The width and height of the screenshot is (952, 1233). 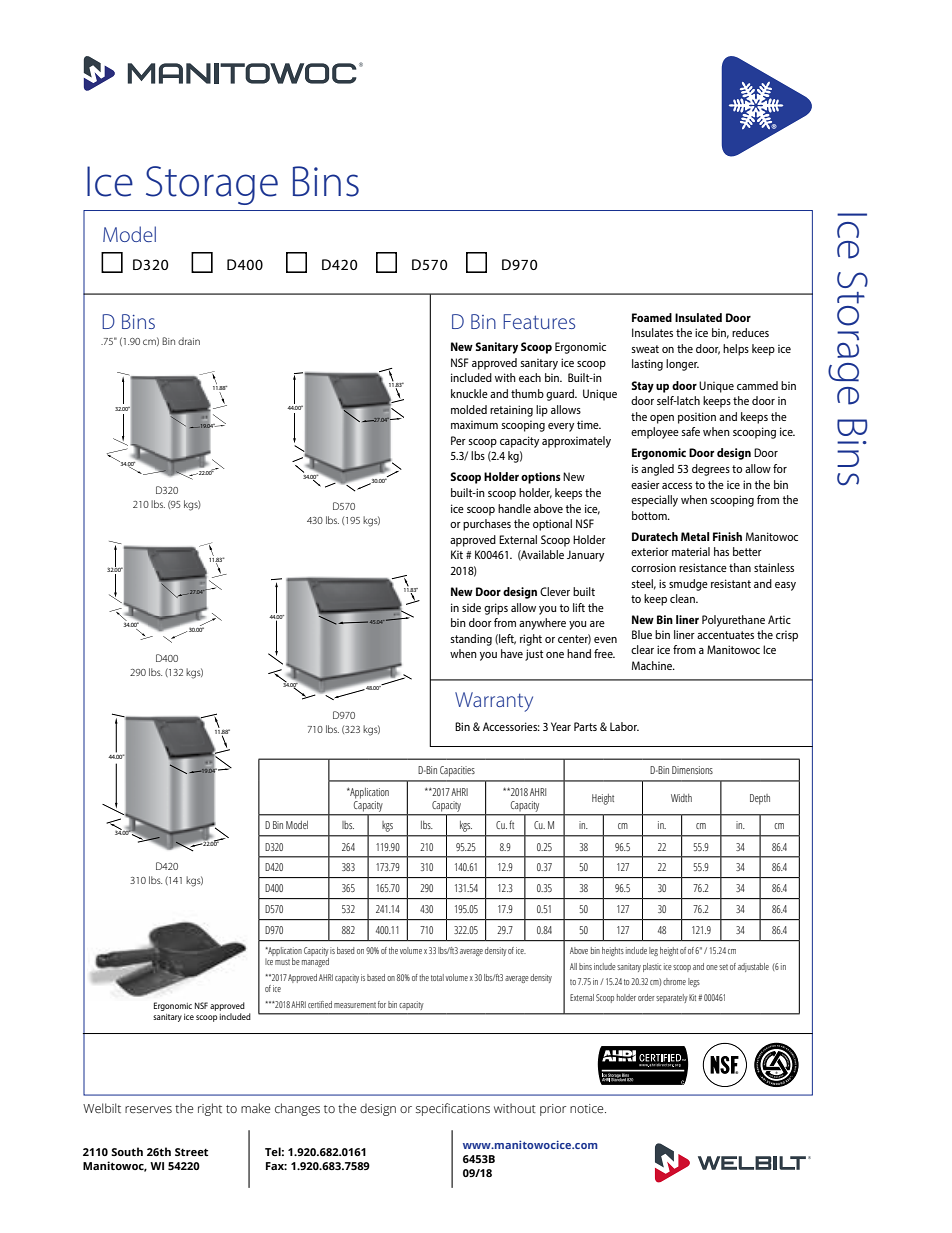 I want to click on Dimensions, so click(x=692, y=770).
